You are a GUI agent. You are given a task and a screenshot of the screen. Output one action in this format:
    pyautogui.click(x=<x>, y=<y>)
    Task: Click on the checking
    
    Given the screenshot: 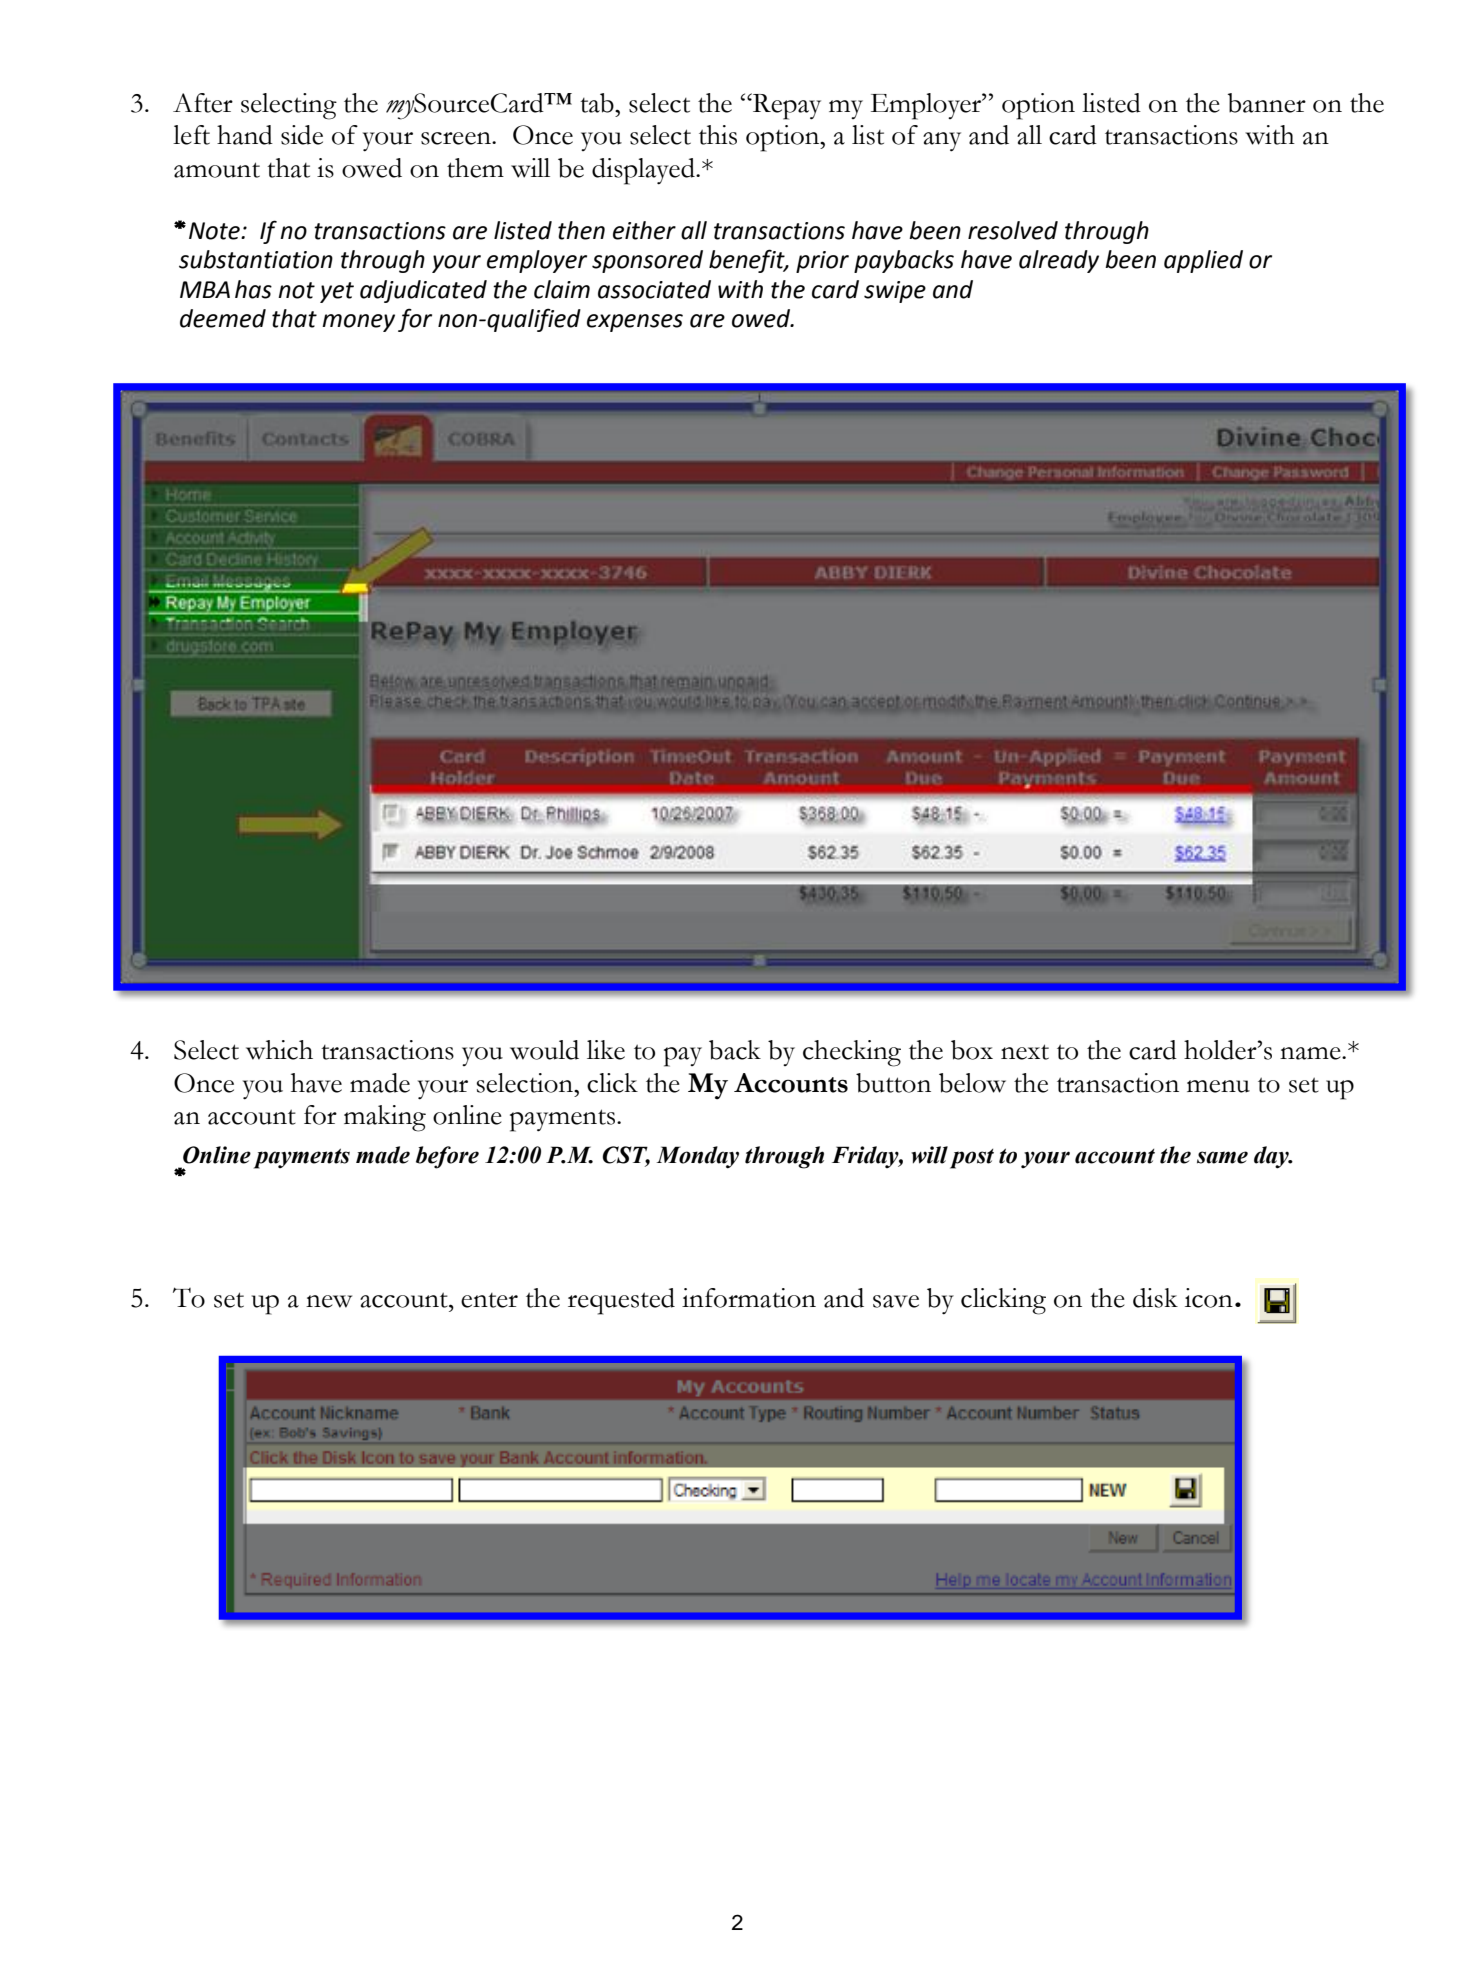 What is the action you would take?
    pyautogui.click(x=852, y=1053)
